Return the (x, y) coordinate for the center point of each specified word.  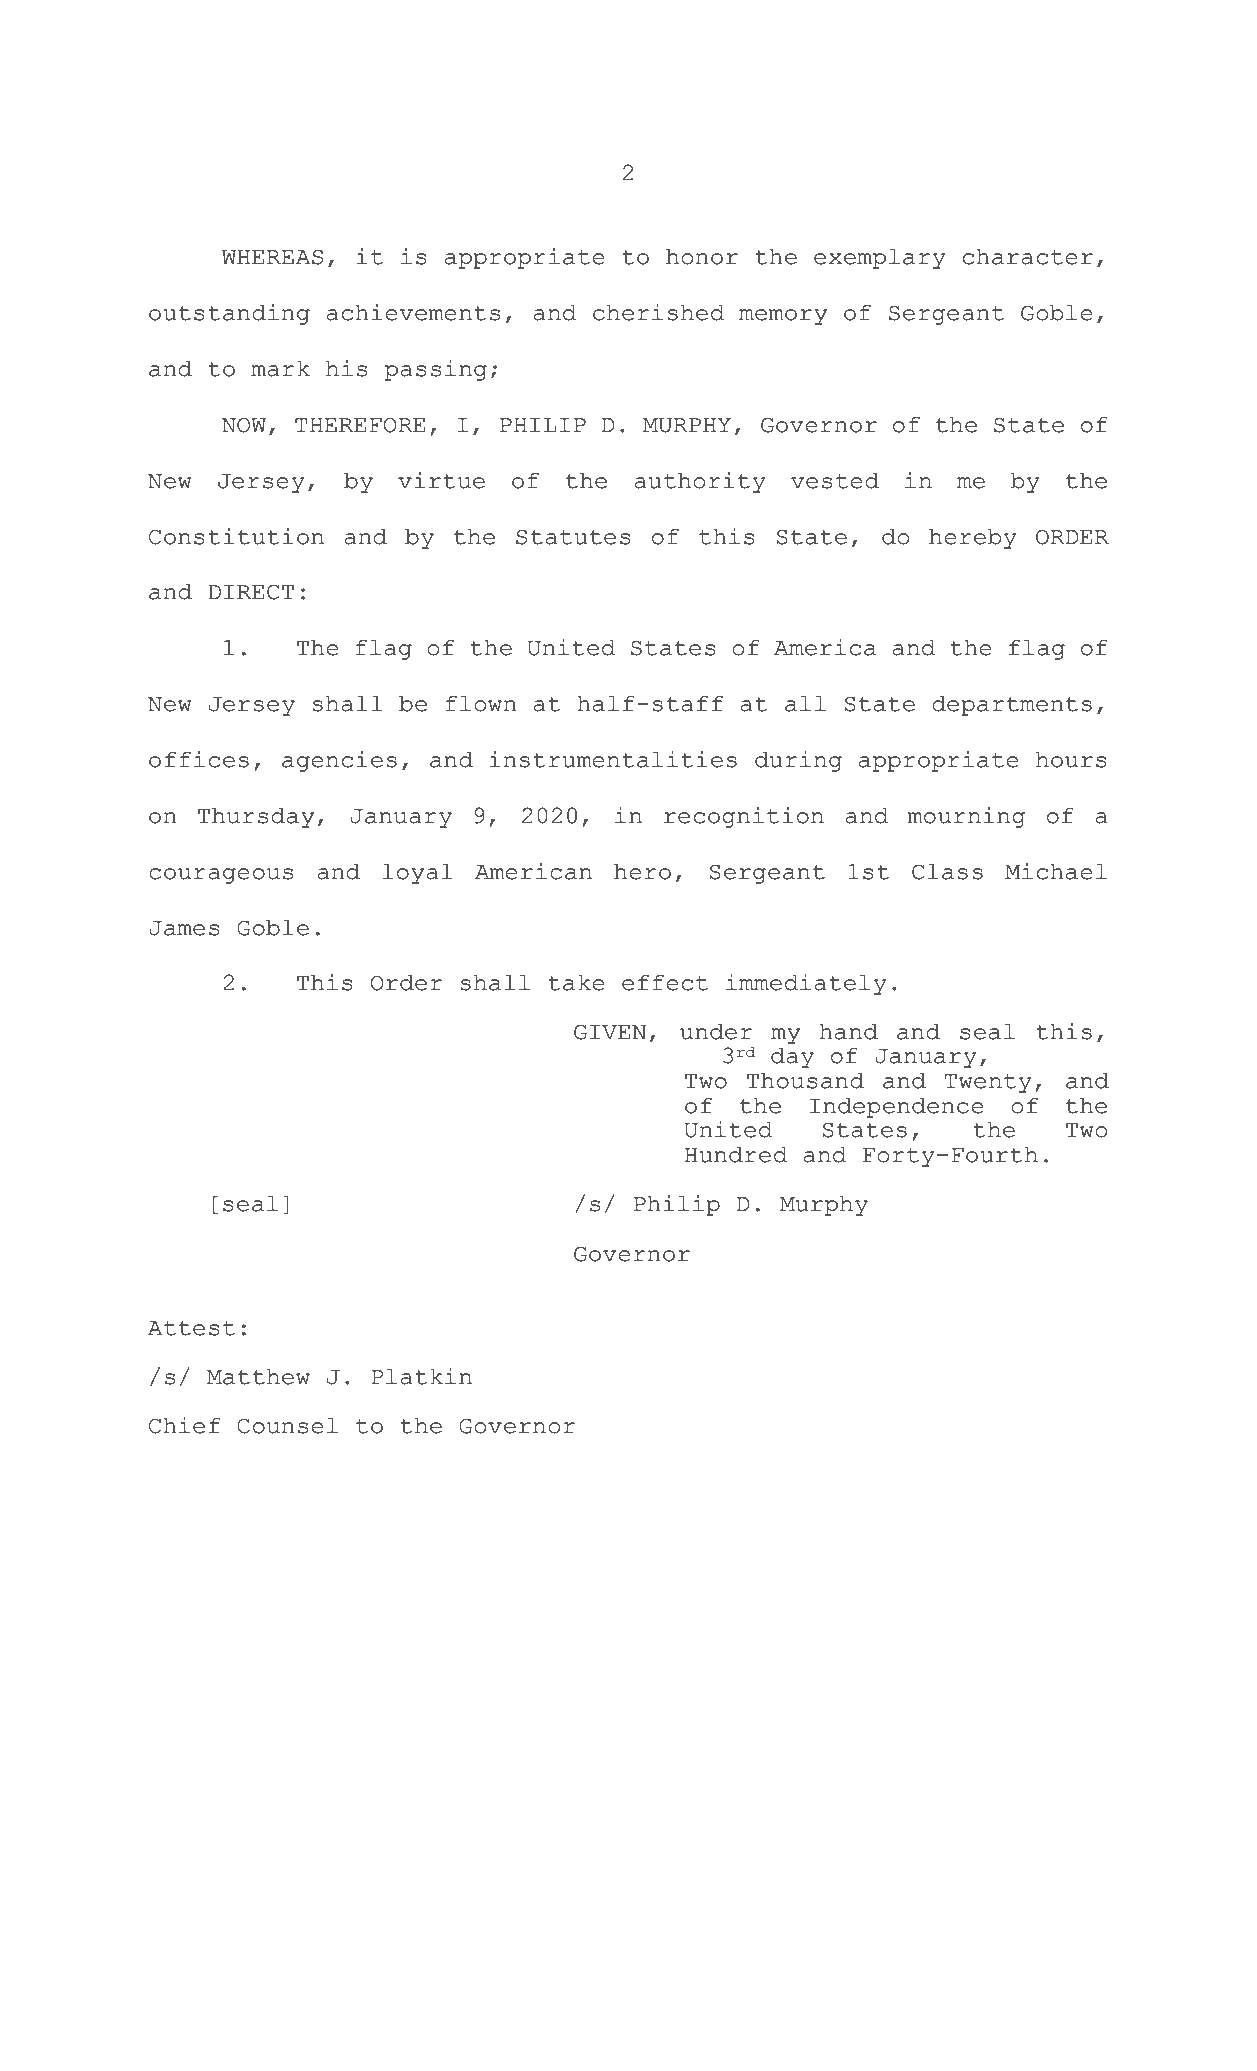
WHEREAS (272, 257)
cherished (658, 312)
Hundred (736, 1155)
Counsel (287, 1426)
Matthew (258, 1377)
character (1028, 257)
